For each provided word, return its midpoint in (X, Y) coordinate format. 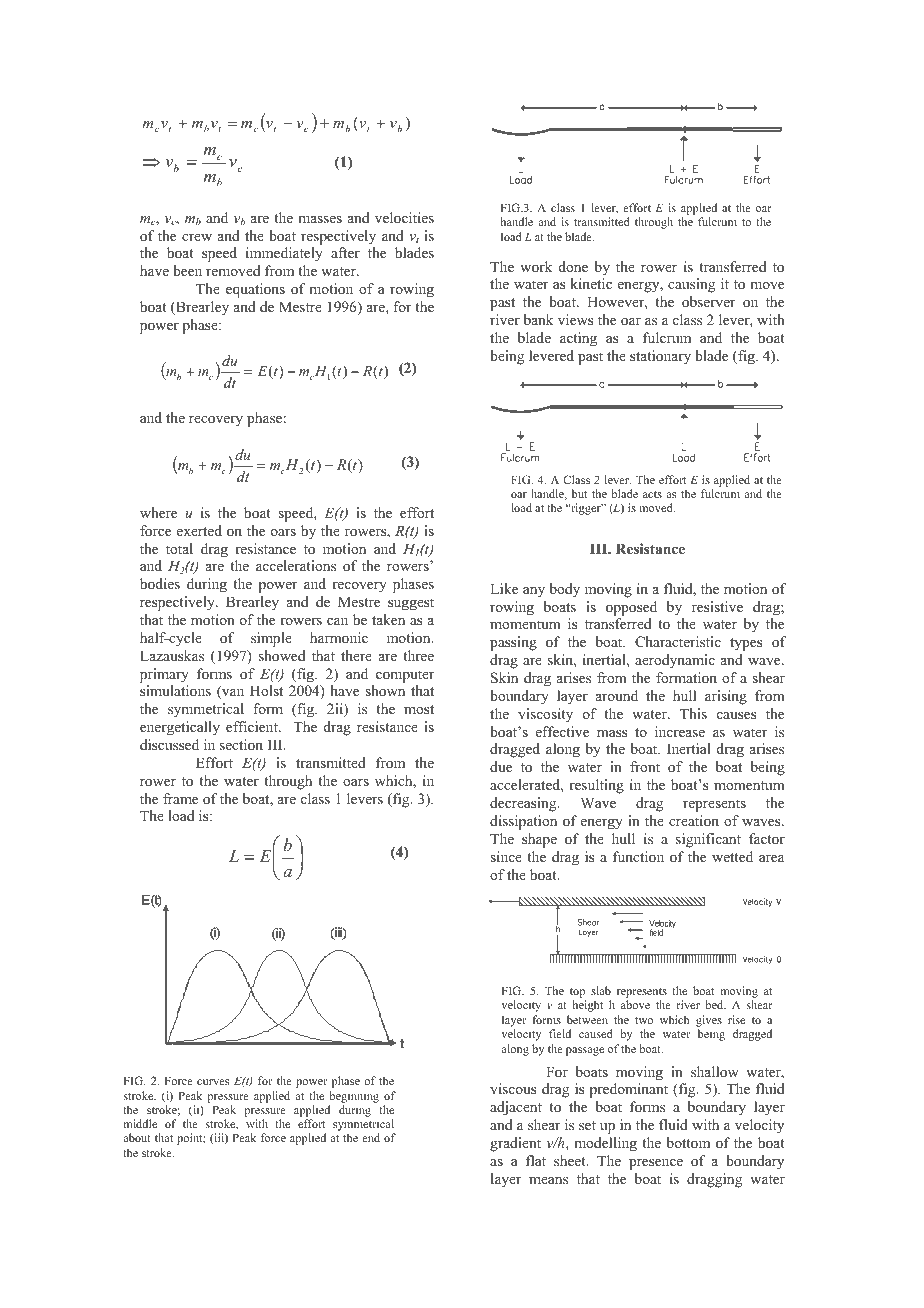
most (419, 709)
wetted (732, 856)
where (158, 512)
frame (180, 798)
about (137, 1137)
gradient (515, 1144)
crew (197, 237)
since (506, 856)
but (579, 493)
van (232, 694)
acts (652, 494)
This (693, 713)
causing (691, 285)
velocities (404, 217)
